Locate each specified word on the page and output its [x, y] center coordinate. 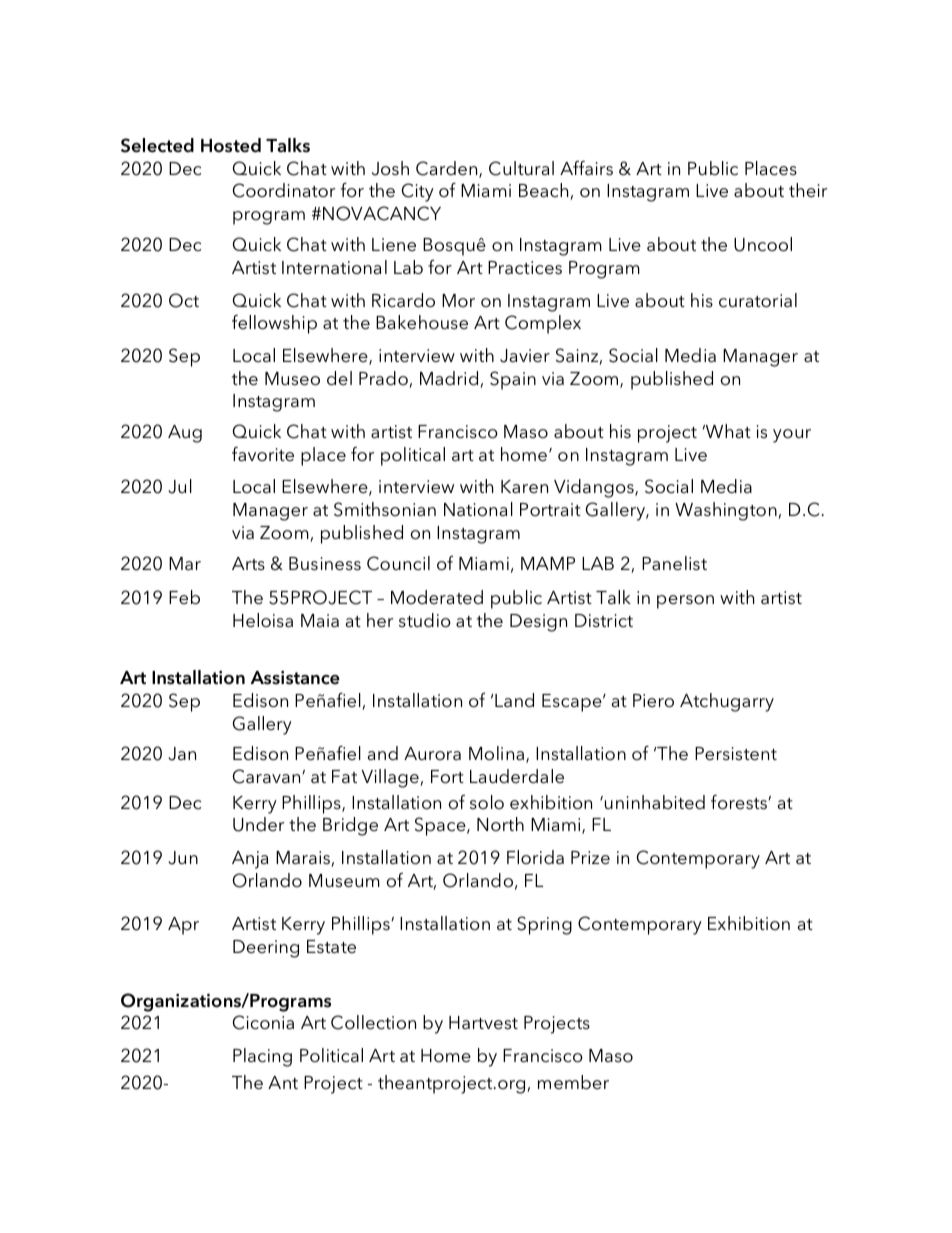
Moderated [437, 597]
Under [258, 824]
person [685, 602]
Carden [448, 169]
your [792, 436]
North [500, 824]
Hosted [231, 145]
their [808, 190]
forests [740, 802]
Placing [262, 1057]
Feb [184, 597]
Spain [513, 380]
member [573, 1082]
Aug [185, 434]
